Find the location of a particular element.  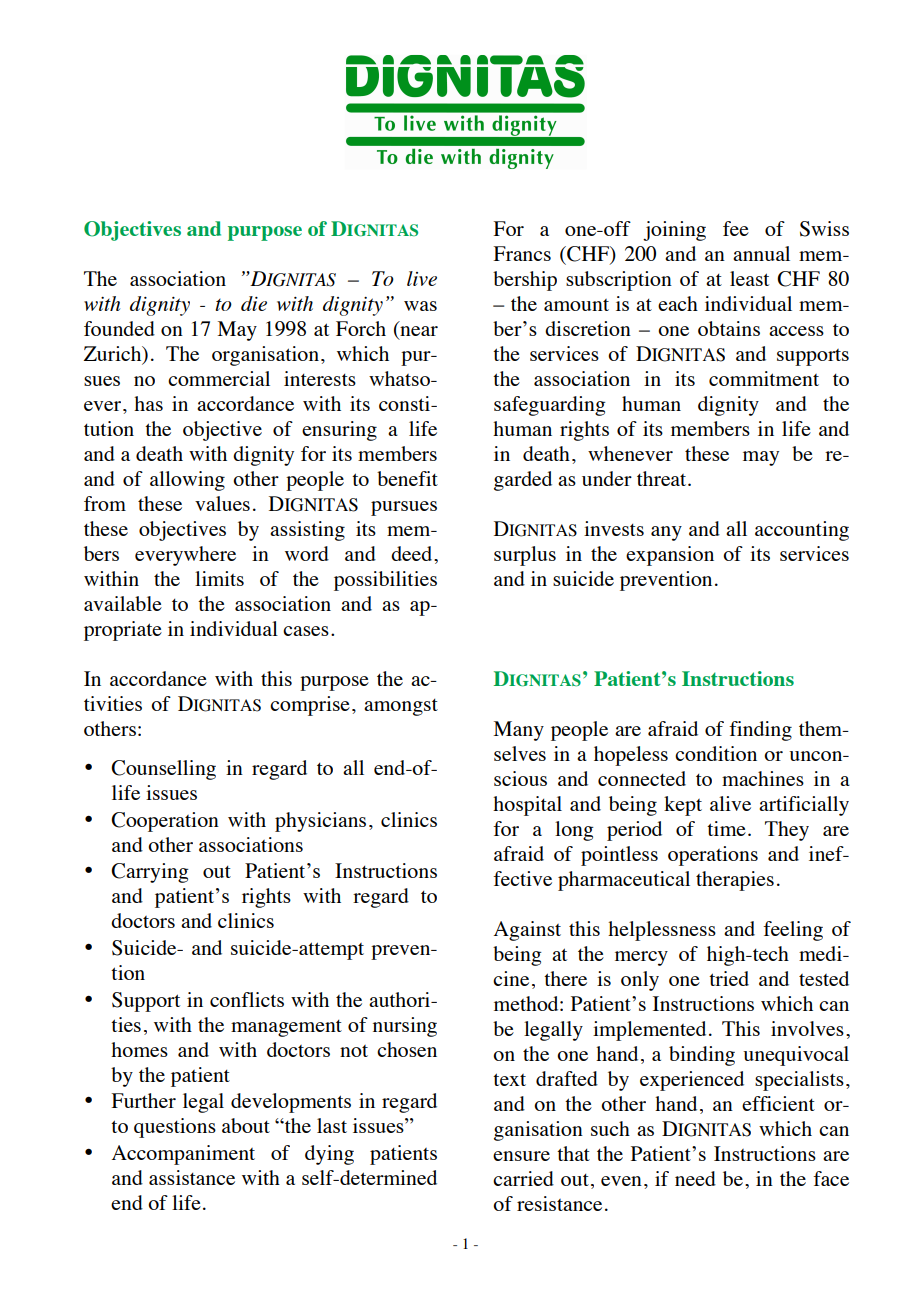

Many is located at coordinates (519, 731).
